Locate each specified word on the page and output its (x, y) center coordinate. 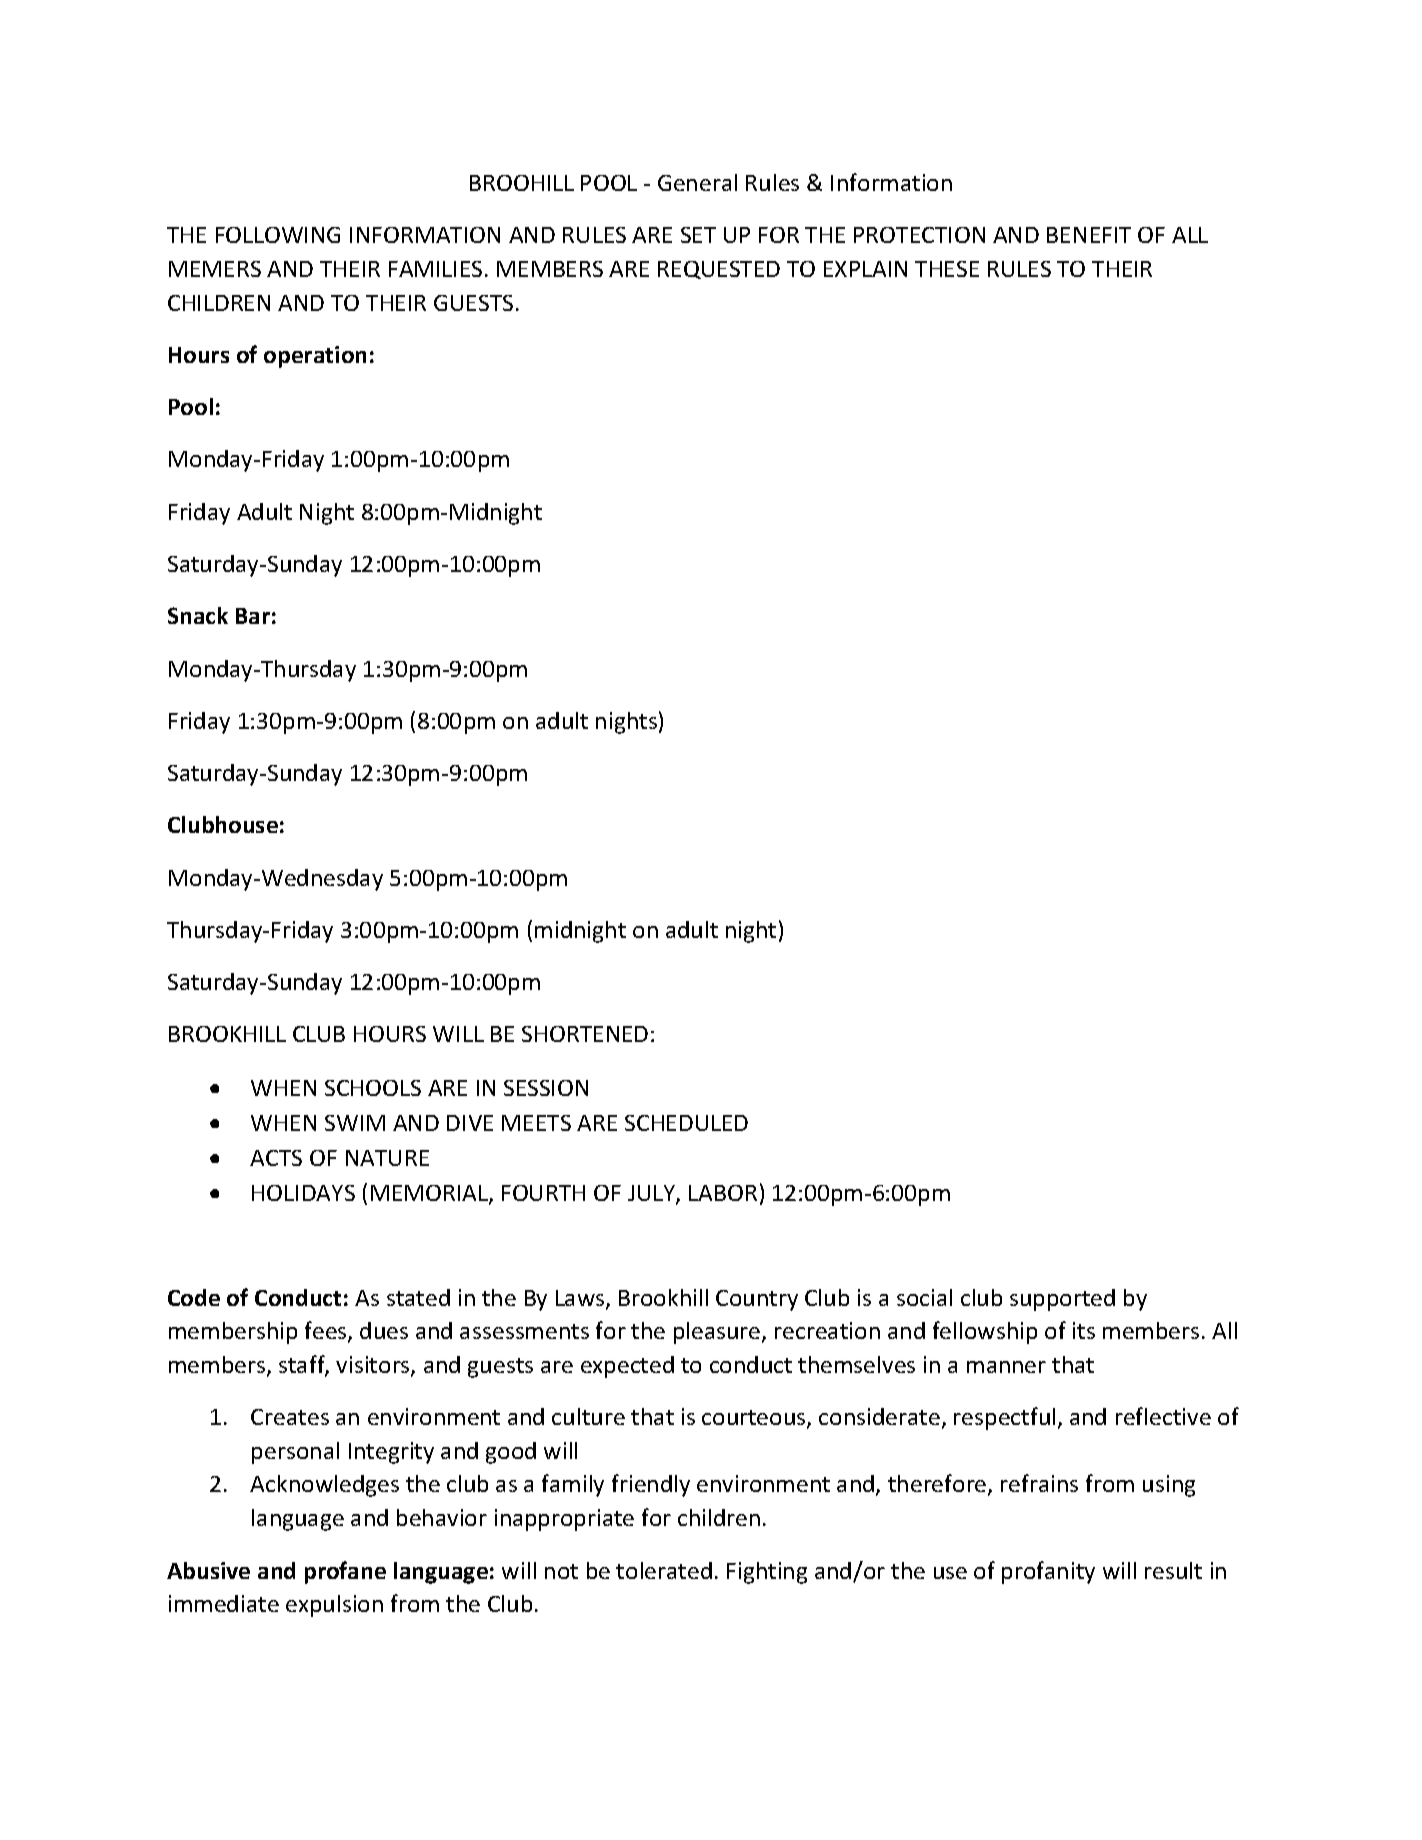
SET (698, 235)
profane (345, 1572)
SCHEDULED (686, 1123)
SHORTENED (585, 1034)
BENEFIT (1089, 235)
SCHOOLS (373, 1088)
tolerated (664, 1570)
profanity (1048, 1572)
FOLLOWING (278, 235)
